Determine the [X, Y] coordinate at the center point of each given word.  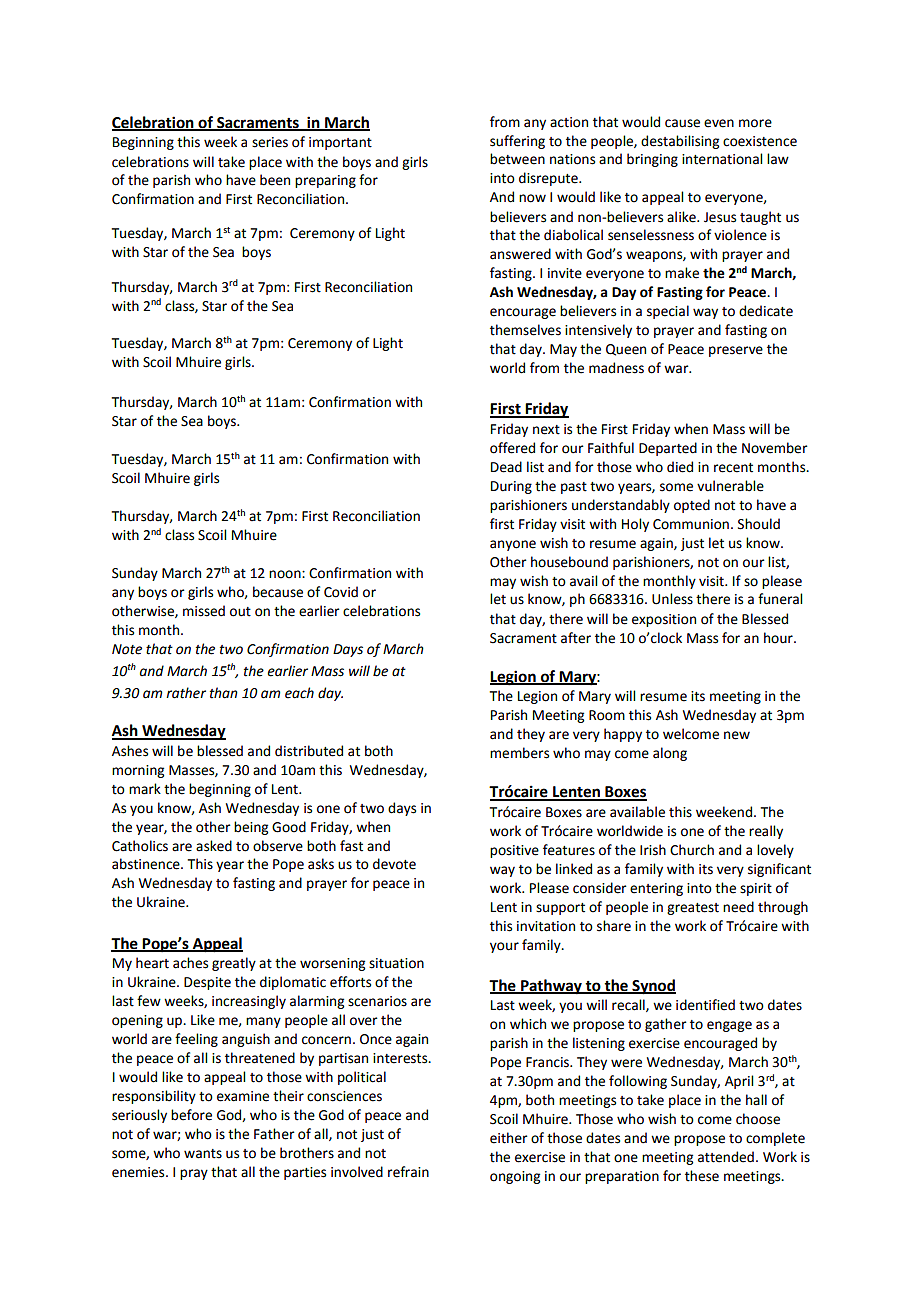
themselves [525, 330]
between [517, 159]
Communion [691, 524]
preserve [736, 351]
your [504, 947]
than [224, 693]
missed [204, 611]
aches [190, 963]
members [519, 753]
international [722, 159]
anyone [513, 545]
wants [203, 1154]
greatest [693, 909]
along [670, 754]
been [275, 180]
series [270, 142]
